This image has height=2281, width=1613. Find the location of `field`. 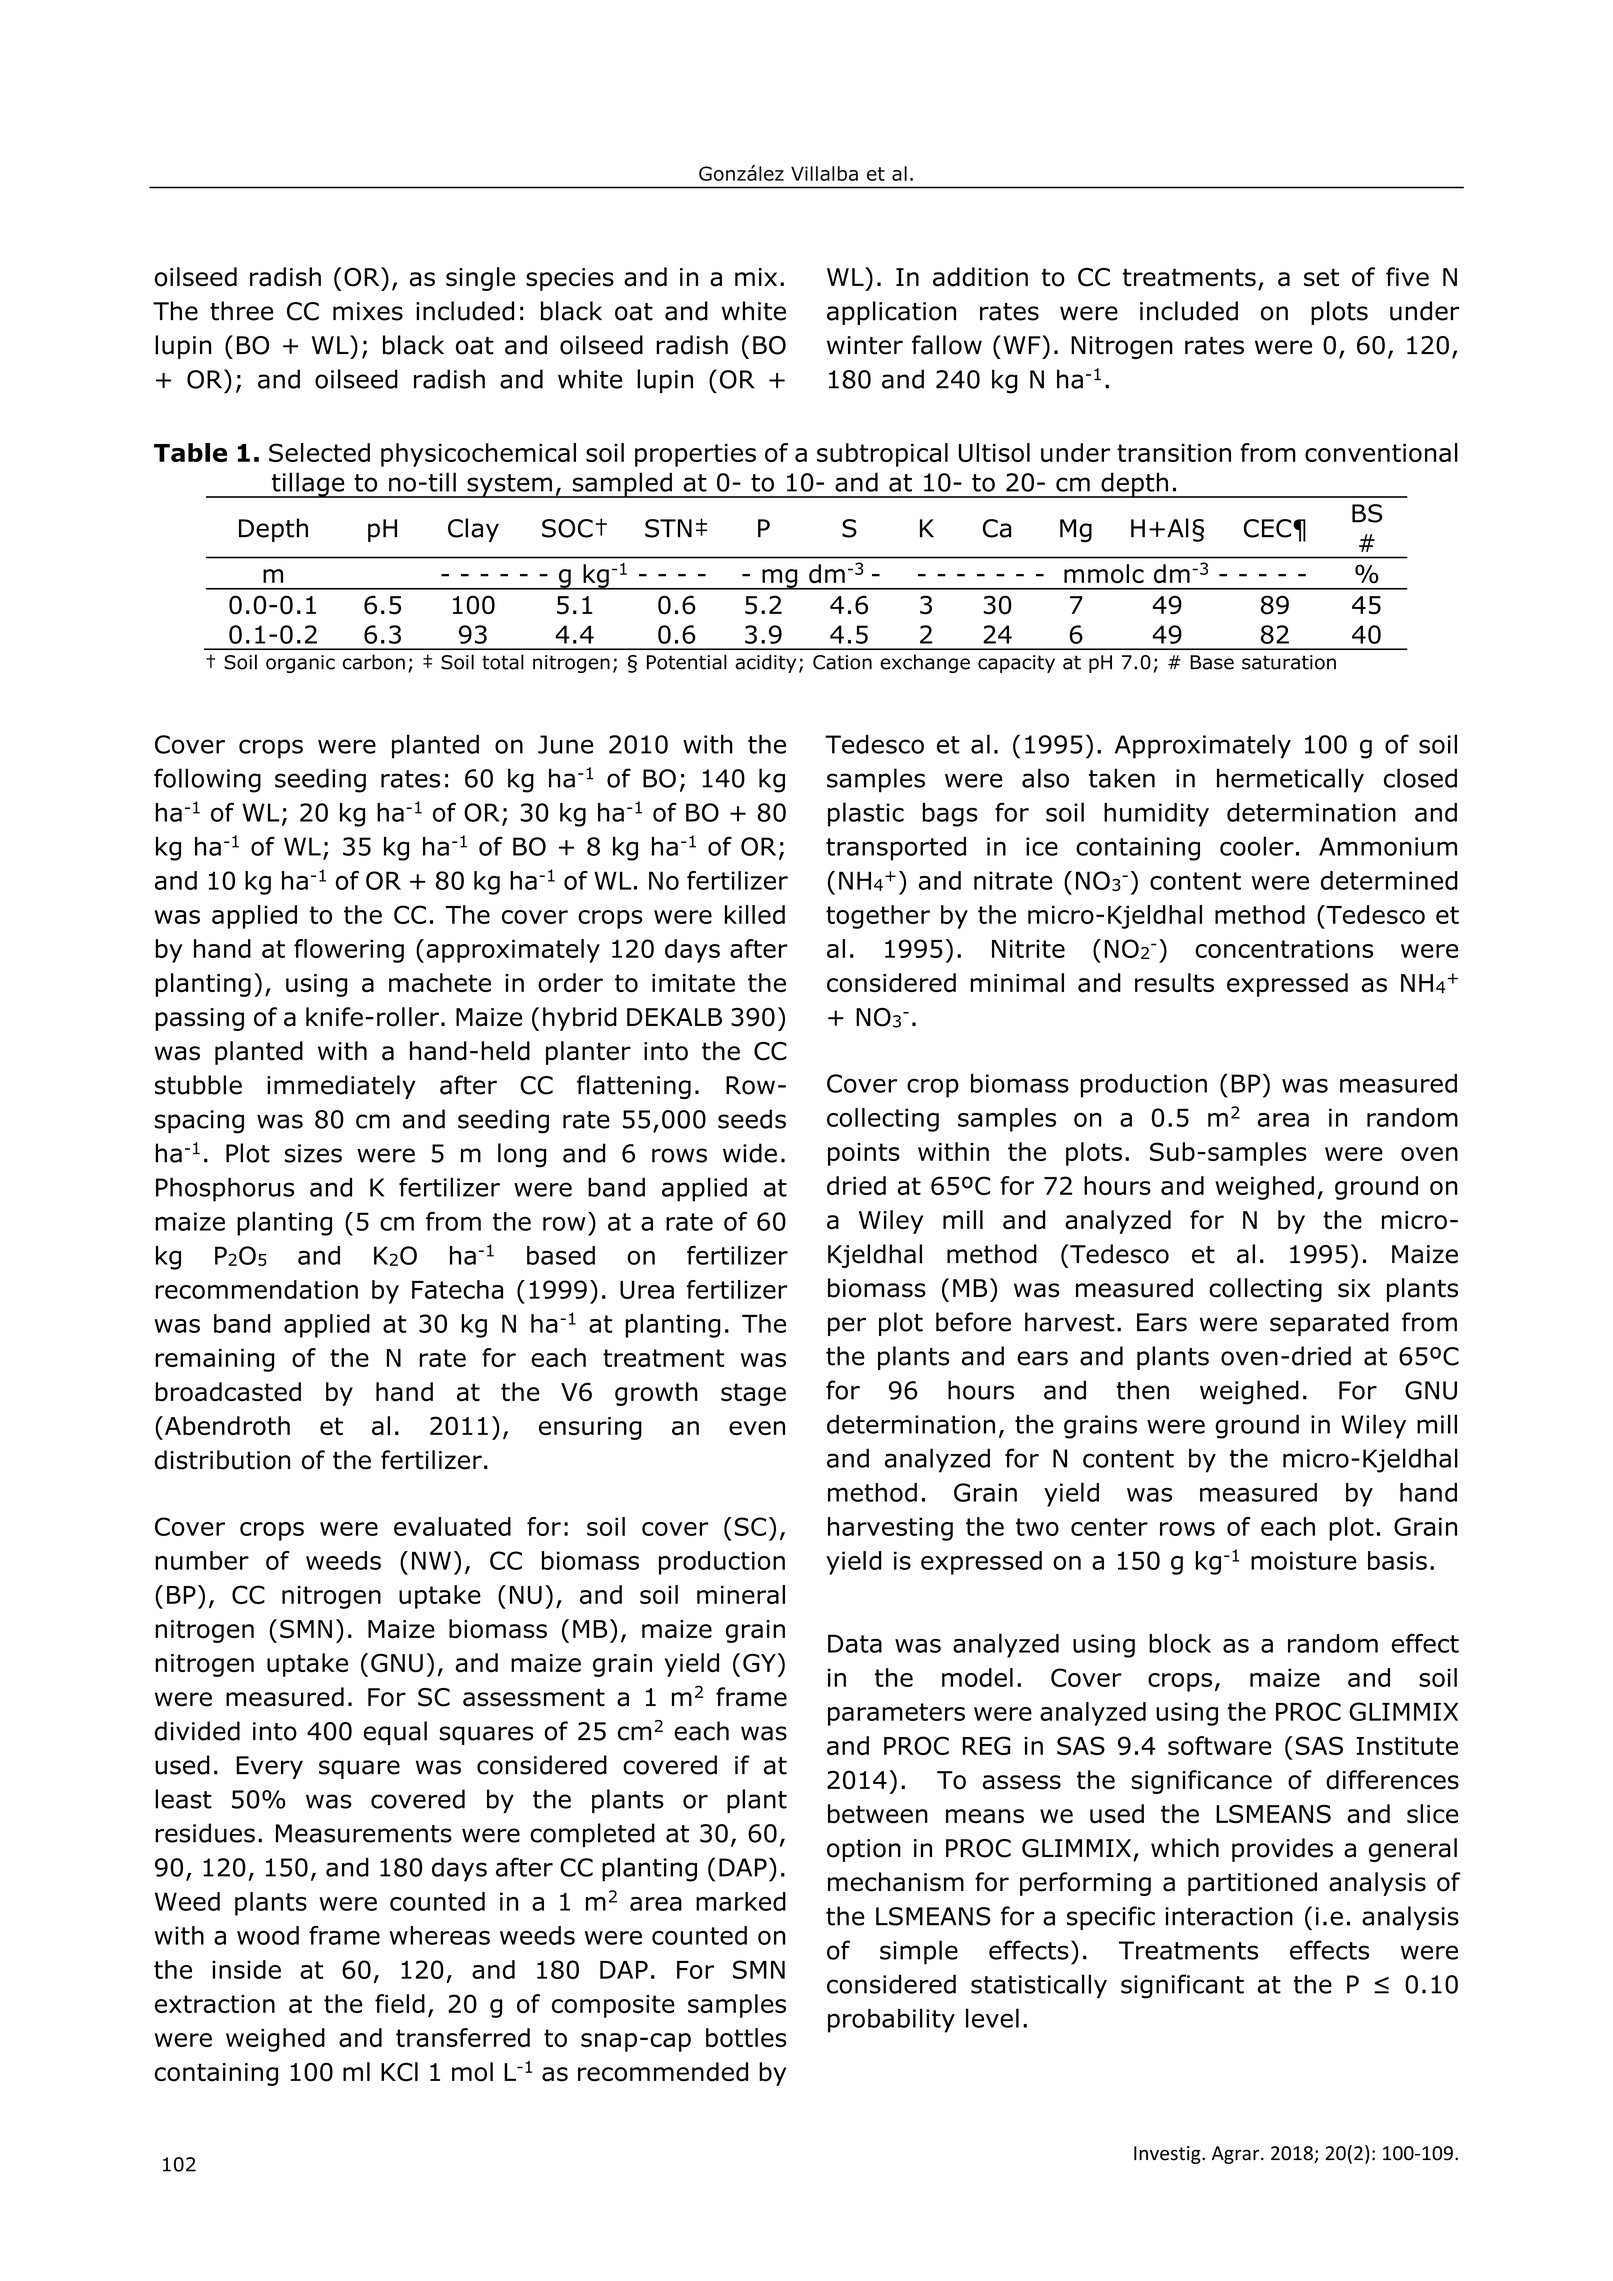

field is located at coordinates (400, 2003).
